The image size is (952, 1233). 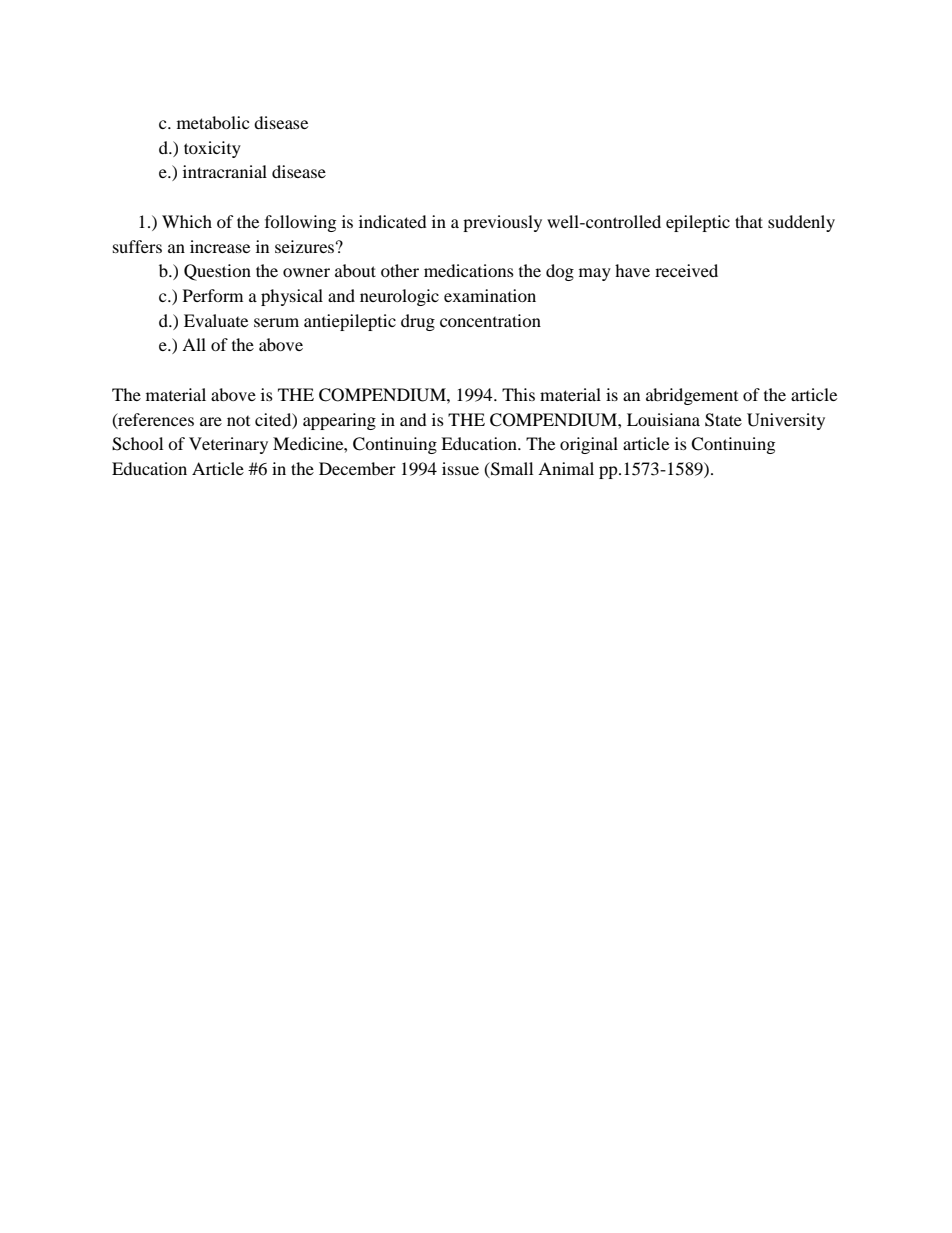 What do you see at coordinates (749, 221) in the screenshot?
I see `that` at bounding box center [749, 221].
